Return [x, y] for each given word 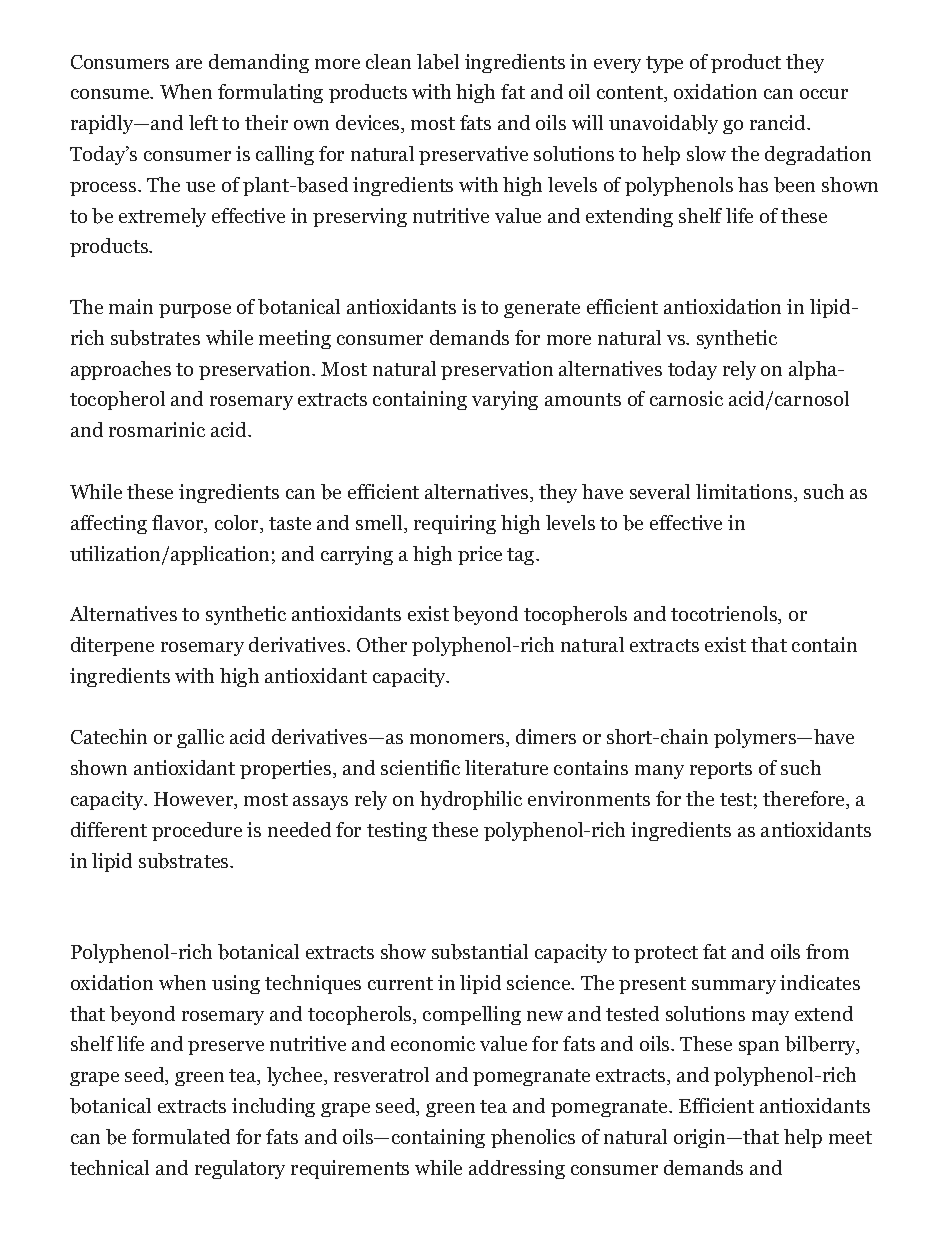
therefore [805, 800]
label [438, 62]
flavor [179, 524]
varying [505, 400]
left [203, 122]
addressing [517, 1169]
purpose [195, 311]
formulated [181, 1136]
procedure [197, 831]
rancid [779, 122]
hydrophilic [471, 800]
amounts [583, 399]
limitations [744, 491]
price [480, 555]
